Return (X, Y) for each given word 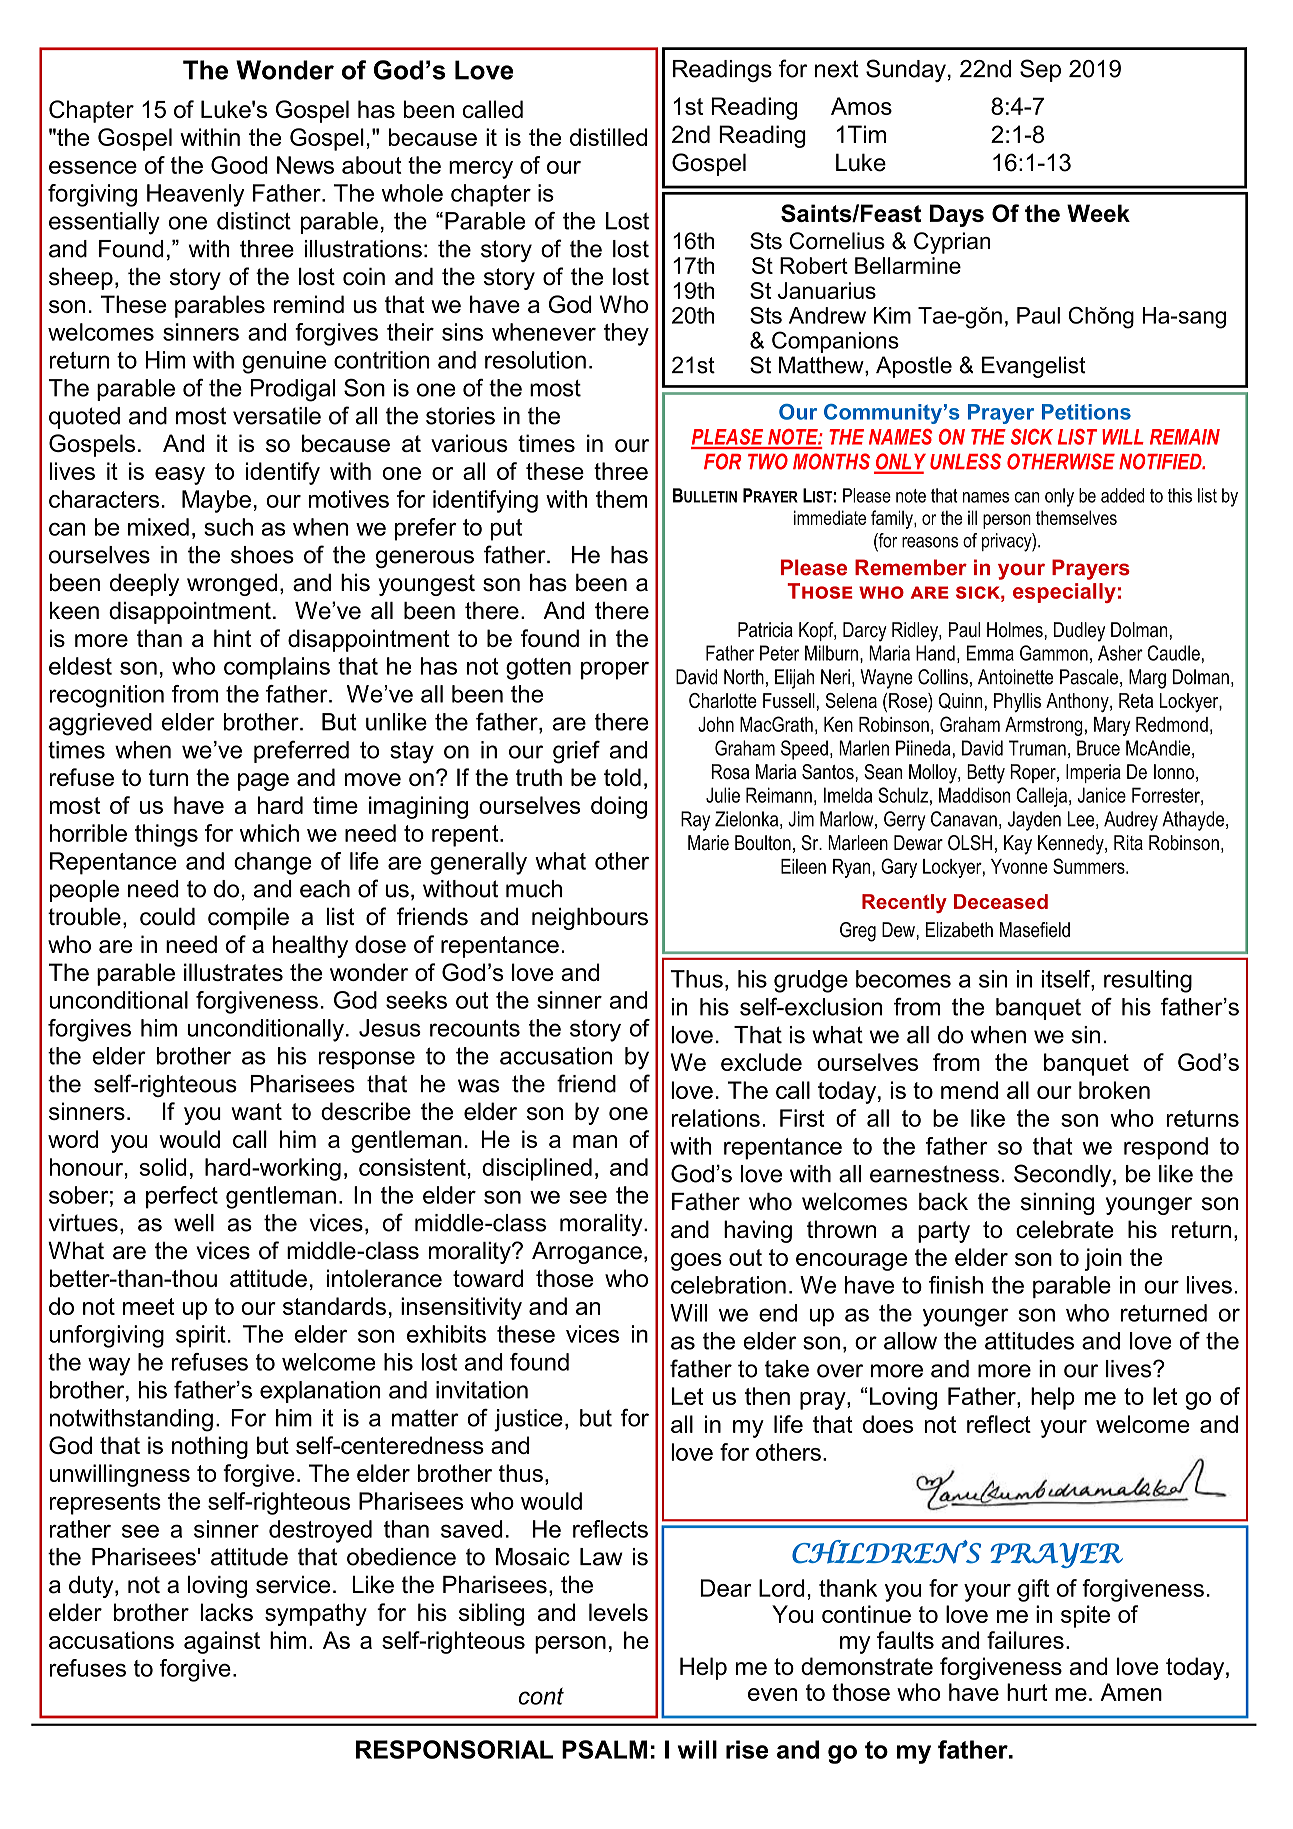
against (222, 1642)
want (256, 1111)
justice (528, 1420)
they (626, 334)
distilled (608, 137)
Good (239, 165)
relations (715, 1118)
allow (910, 1341)
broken (1114, 1090)
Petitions (1086, 412)
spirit (201, 1336)
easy (180, 476)
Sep (1040, 70)
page (263, 782)
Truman (1037, 748)
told (622, 777)
